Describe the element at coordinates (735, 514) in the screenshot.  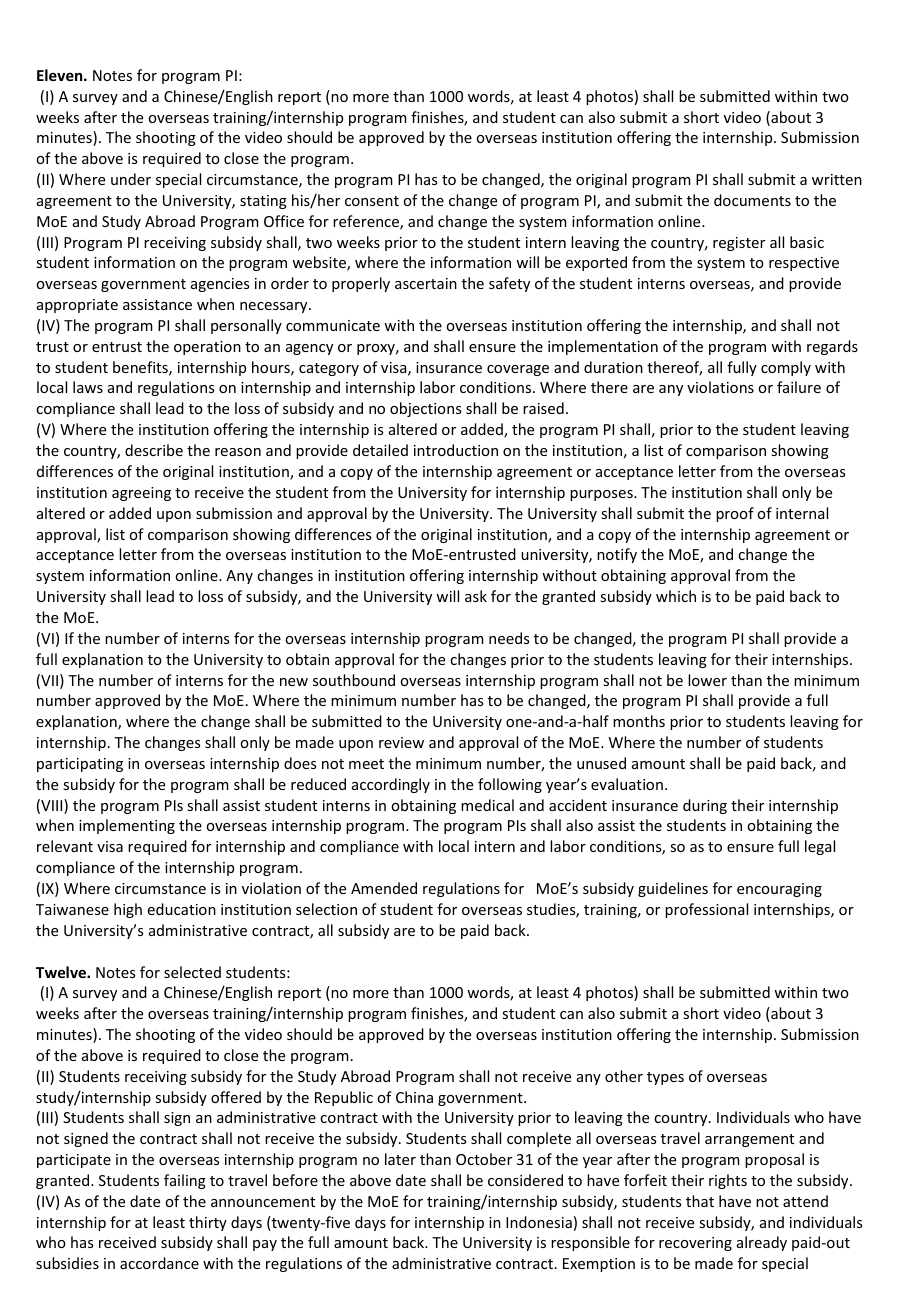
I see `proof` at that location.
